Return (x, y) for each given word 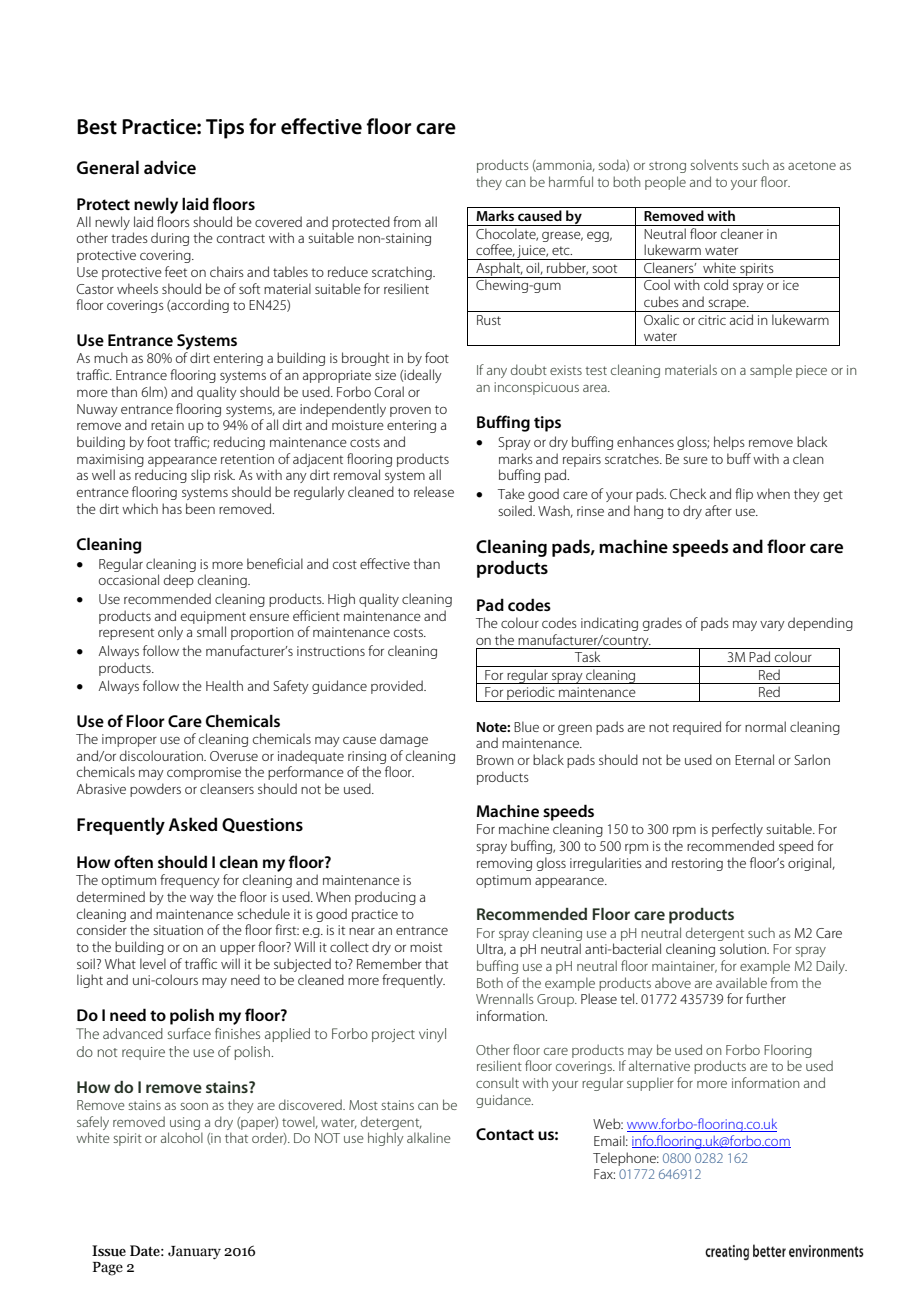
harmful (571, 181)
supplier (650, 1084)
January (194, 1252)
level (153, 963)
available (741, 982)
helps (729, 443)
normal (765, 726)
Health (224, 685)
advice (170, 167)
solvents (714, 164)
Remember (389, 963)
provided (398, 687)
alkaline (429, 1137)
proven (410, 411)
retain (167, 425)
